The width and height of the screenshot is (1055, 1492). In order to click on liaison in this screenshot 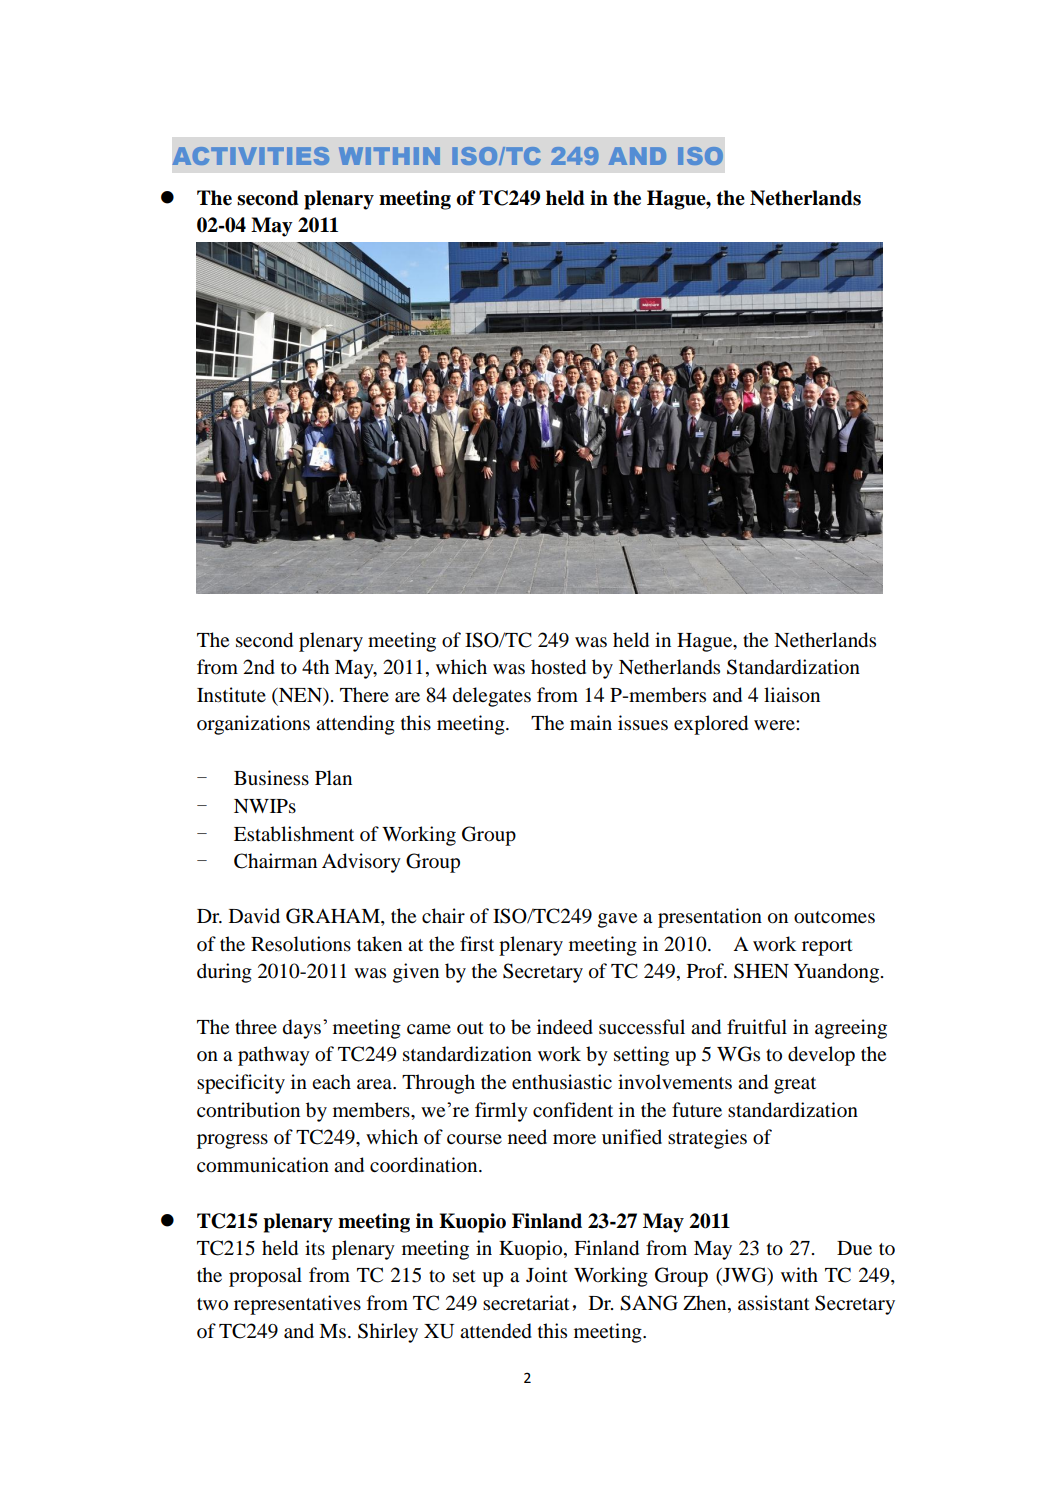, I will do `click(792, 695)`.
